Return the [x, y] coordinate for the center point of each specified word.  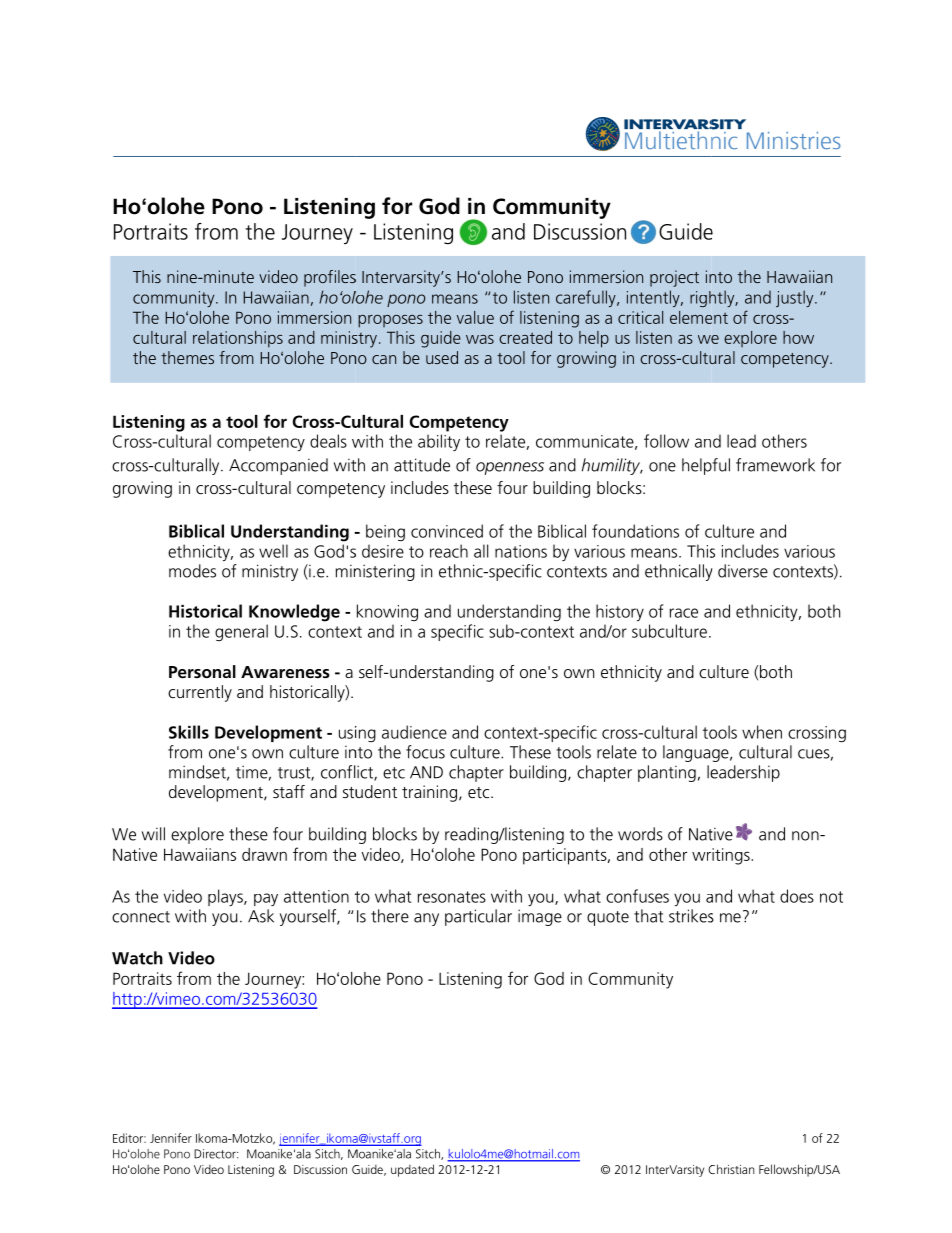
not [831, 897]
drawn [264, 854]
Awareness [285, 672]
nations [521, 551]
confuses [637, 896]
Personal [202, 671]
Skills [189, 732]
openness [510, 468]
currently [200, 693]
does [797, 896]
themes [187, 357]
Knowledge [294, 613]
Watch [137, 958]
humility [612, 466]
